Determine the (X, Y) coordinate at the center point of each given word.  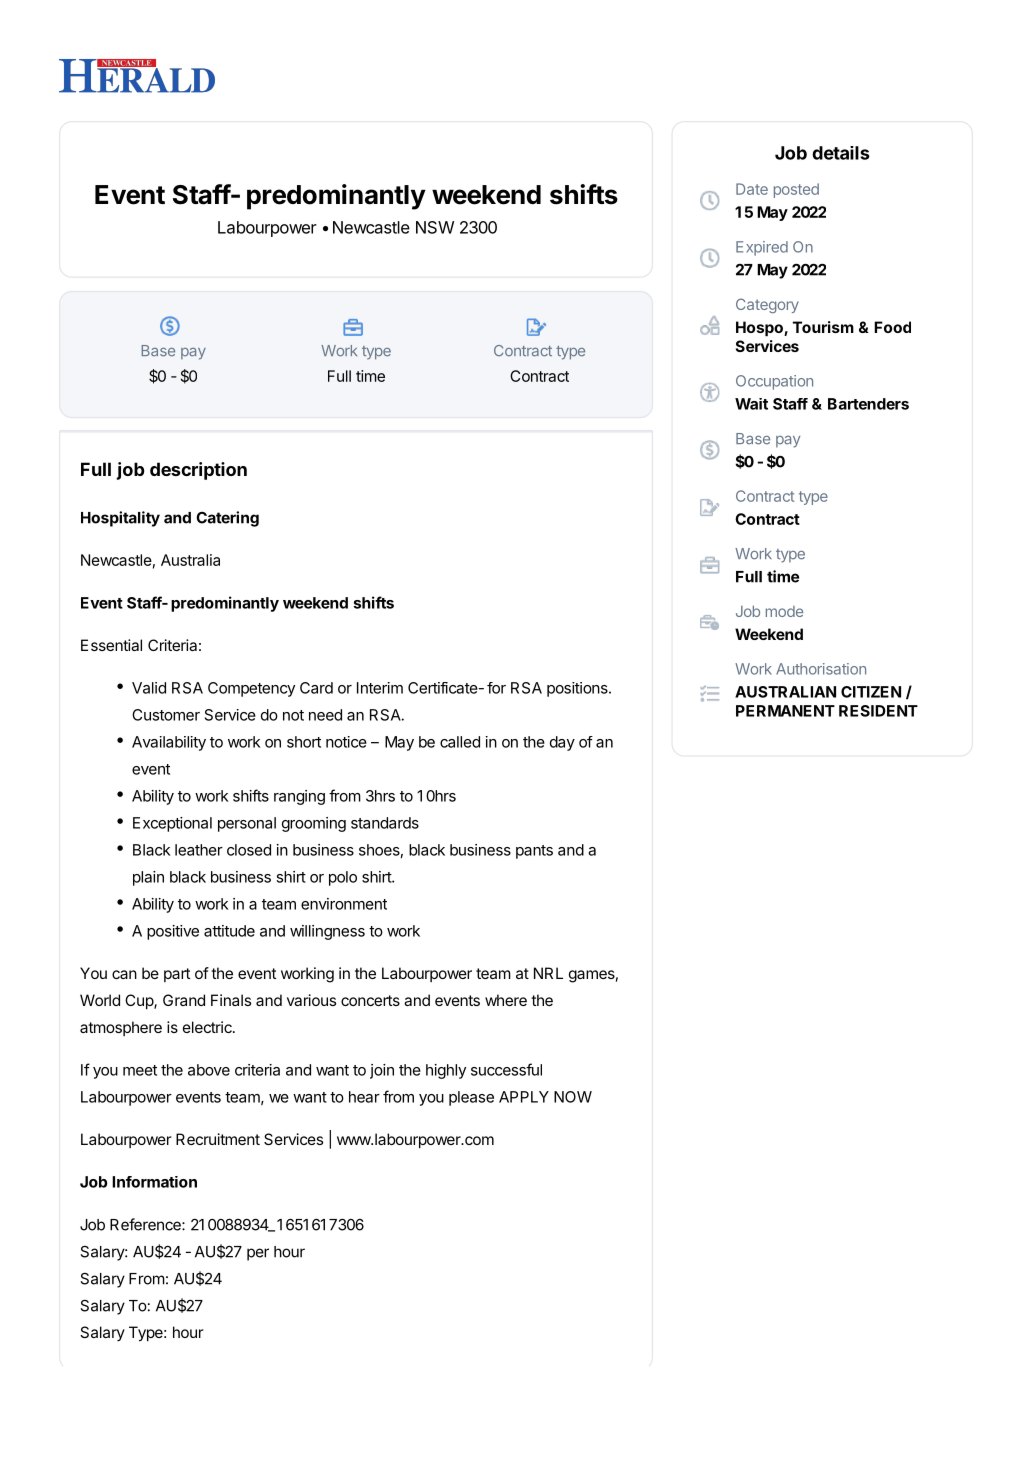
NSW (435, 227)
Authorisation (821, 669)
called (460, 742)
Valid (149, 688)
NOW (573, 1097)
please (471, 1098)
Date (752, 189)
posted (796, 190)
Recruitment (218, 1139)
